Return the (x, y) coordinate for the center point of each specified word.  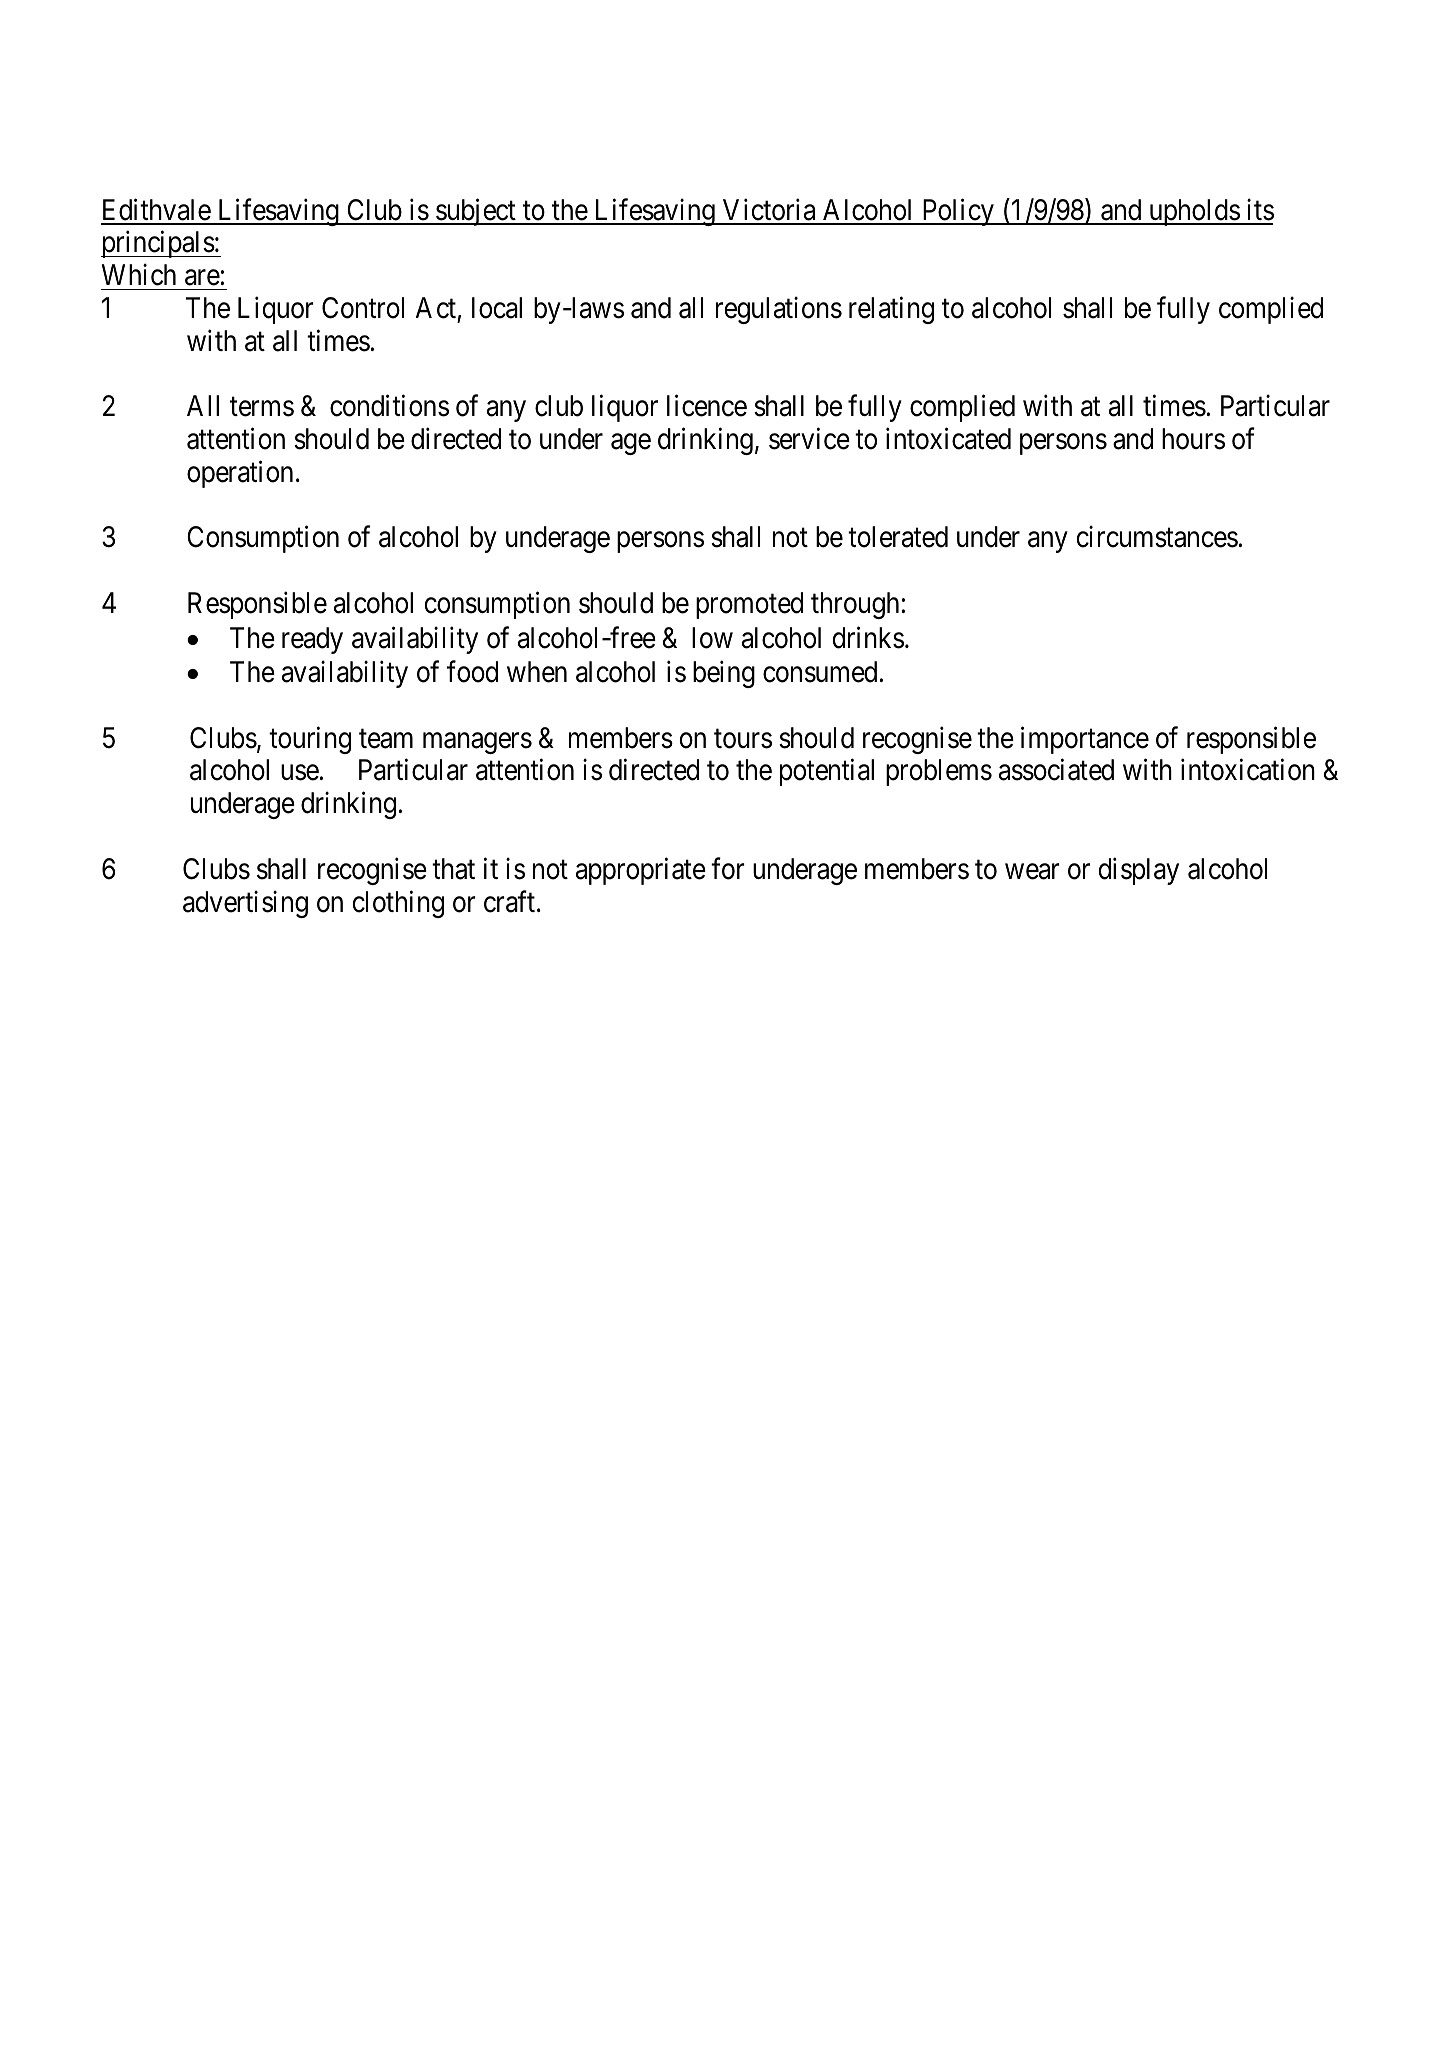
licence (707, 406)
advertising (245, 904)
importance (1085, 740)
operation (240, 474)
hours (1193, 439)
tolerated (898, 537)
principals (158, 244)
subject (476, 212)
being (724, 674)
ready (312, 640)
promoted (749, 605)
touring (310, 740)
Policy (958, 212)
